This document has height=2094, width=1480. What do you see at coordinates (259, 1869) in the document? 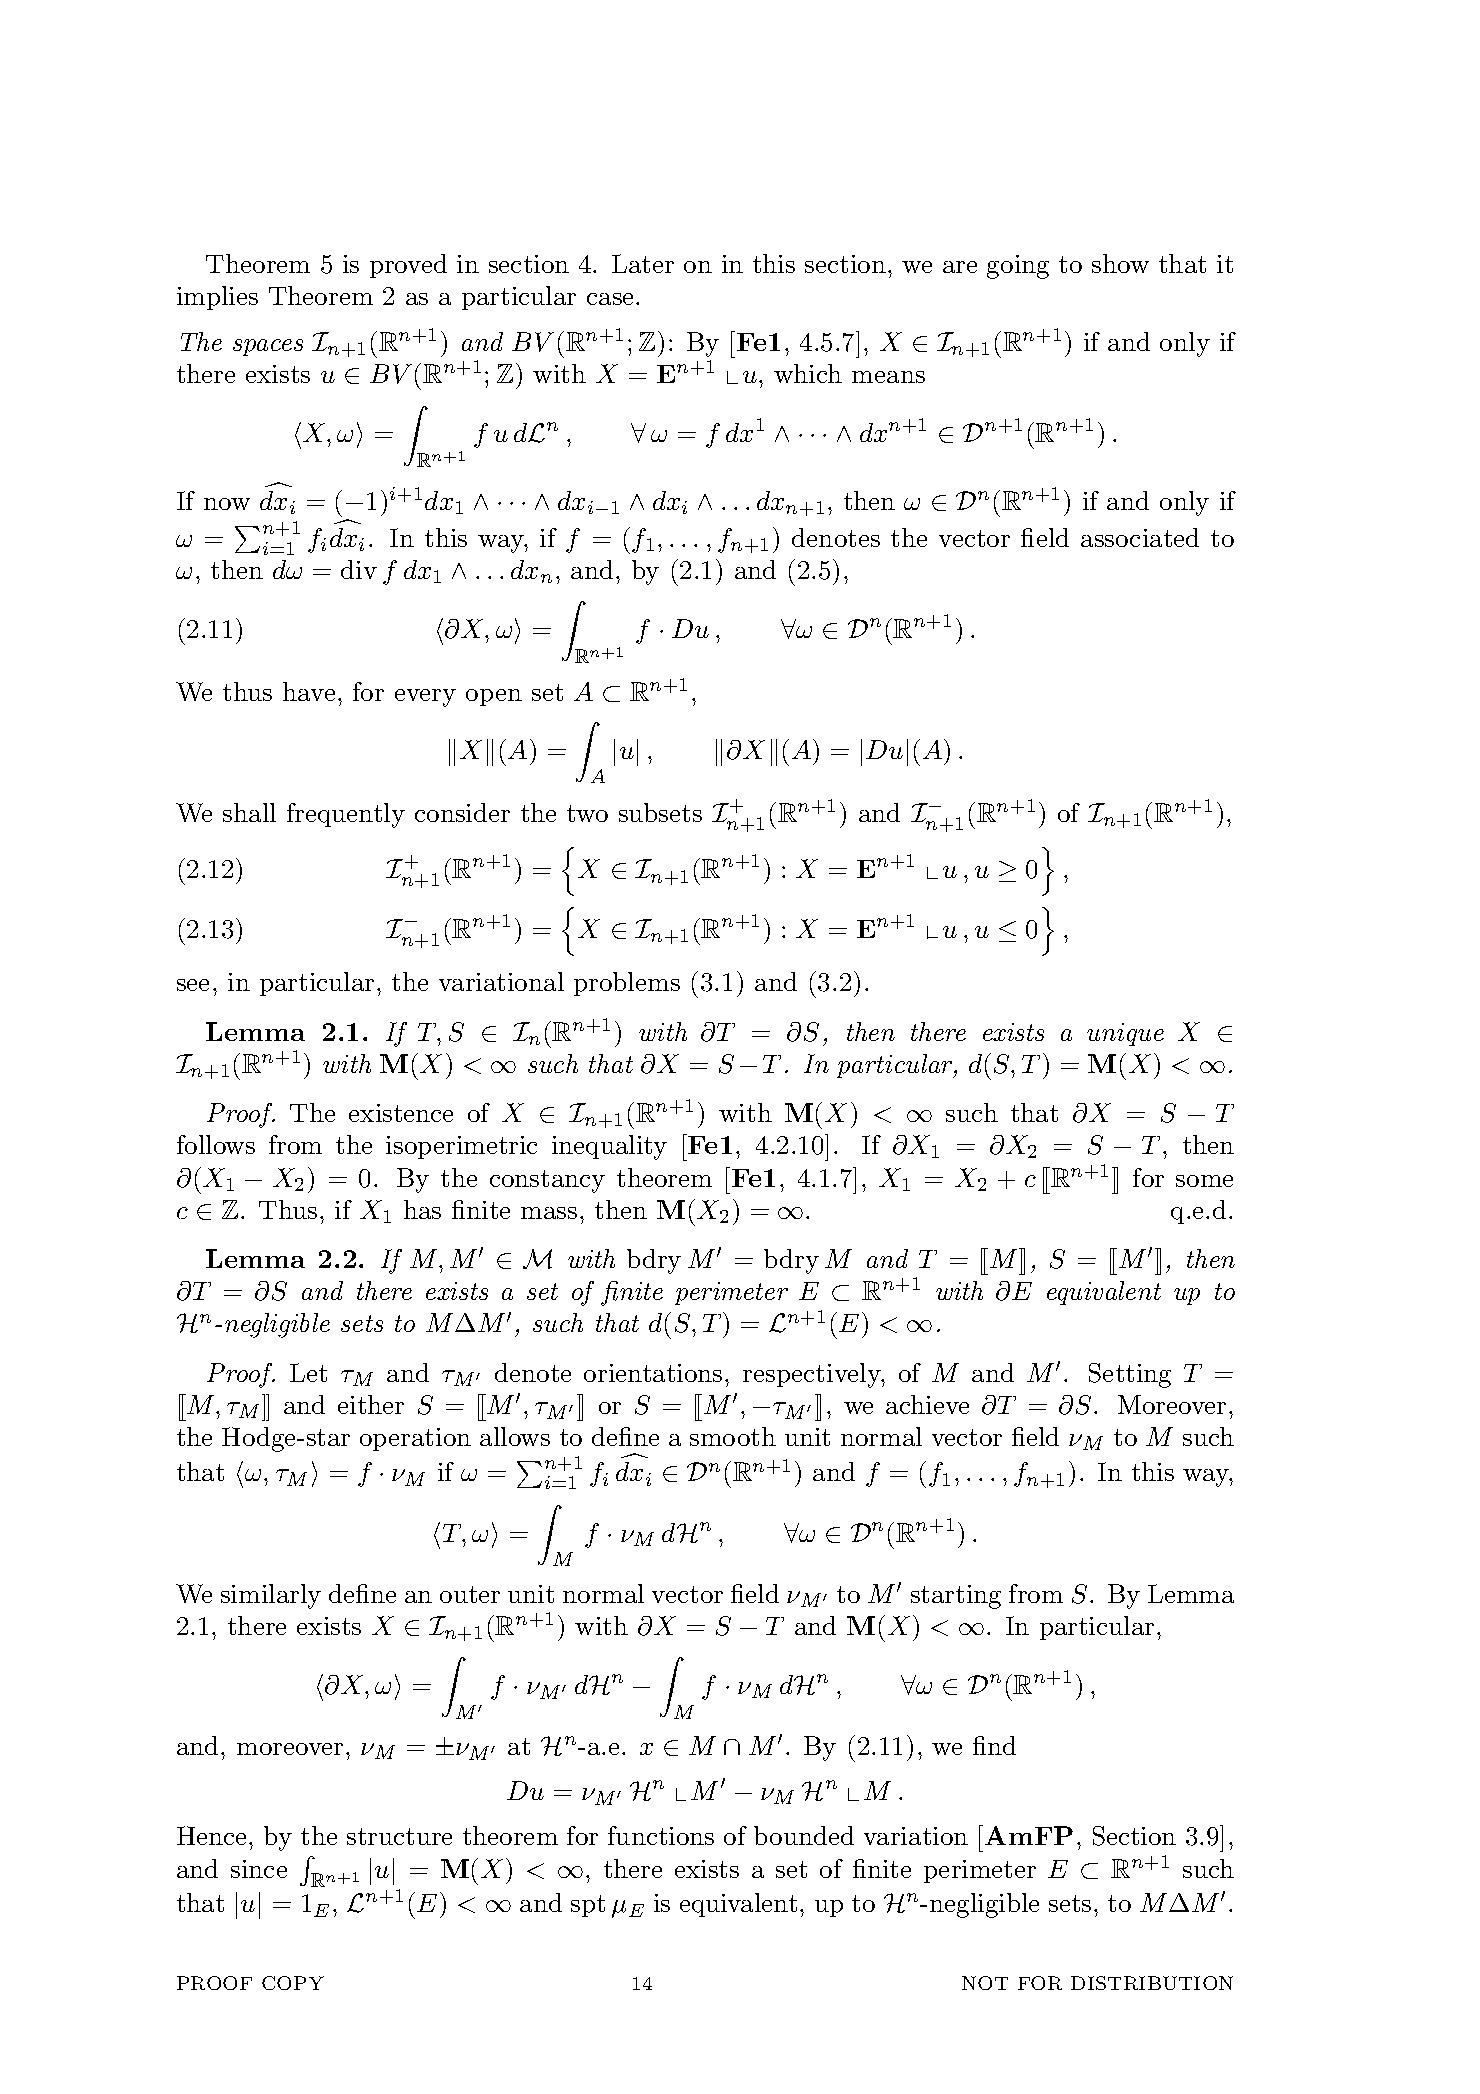
I see `since` at bounding box center [259, 1869].
